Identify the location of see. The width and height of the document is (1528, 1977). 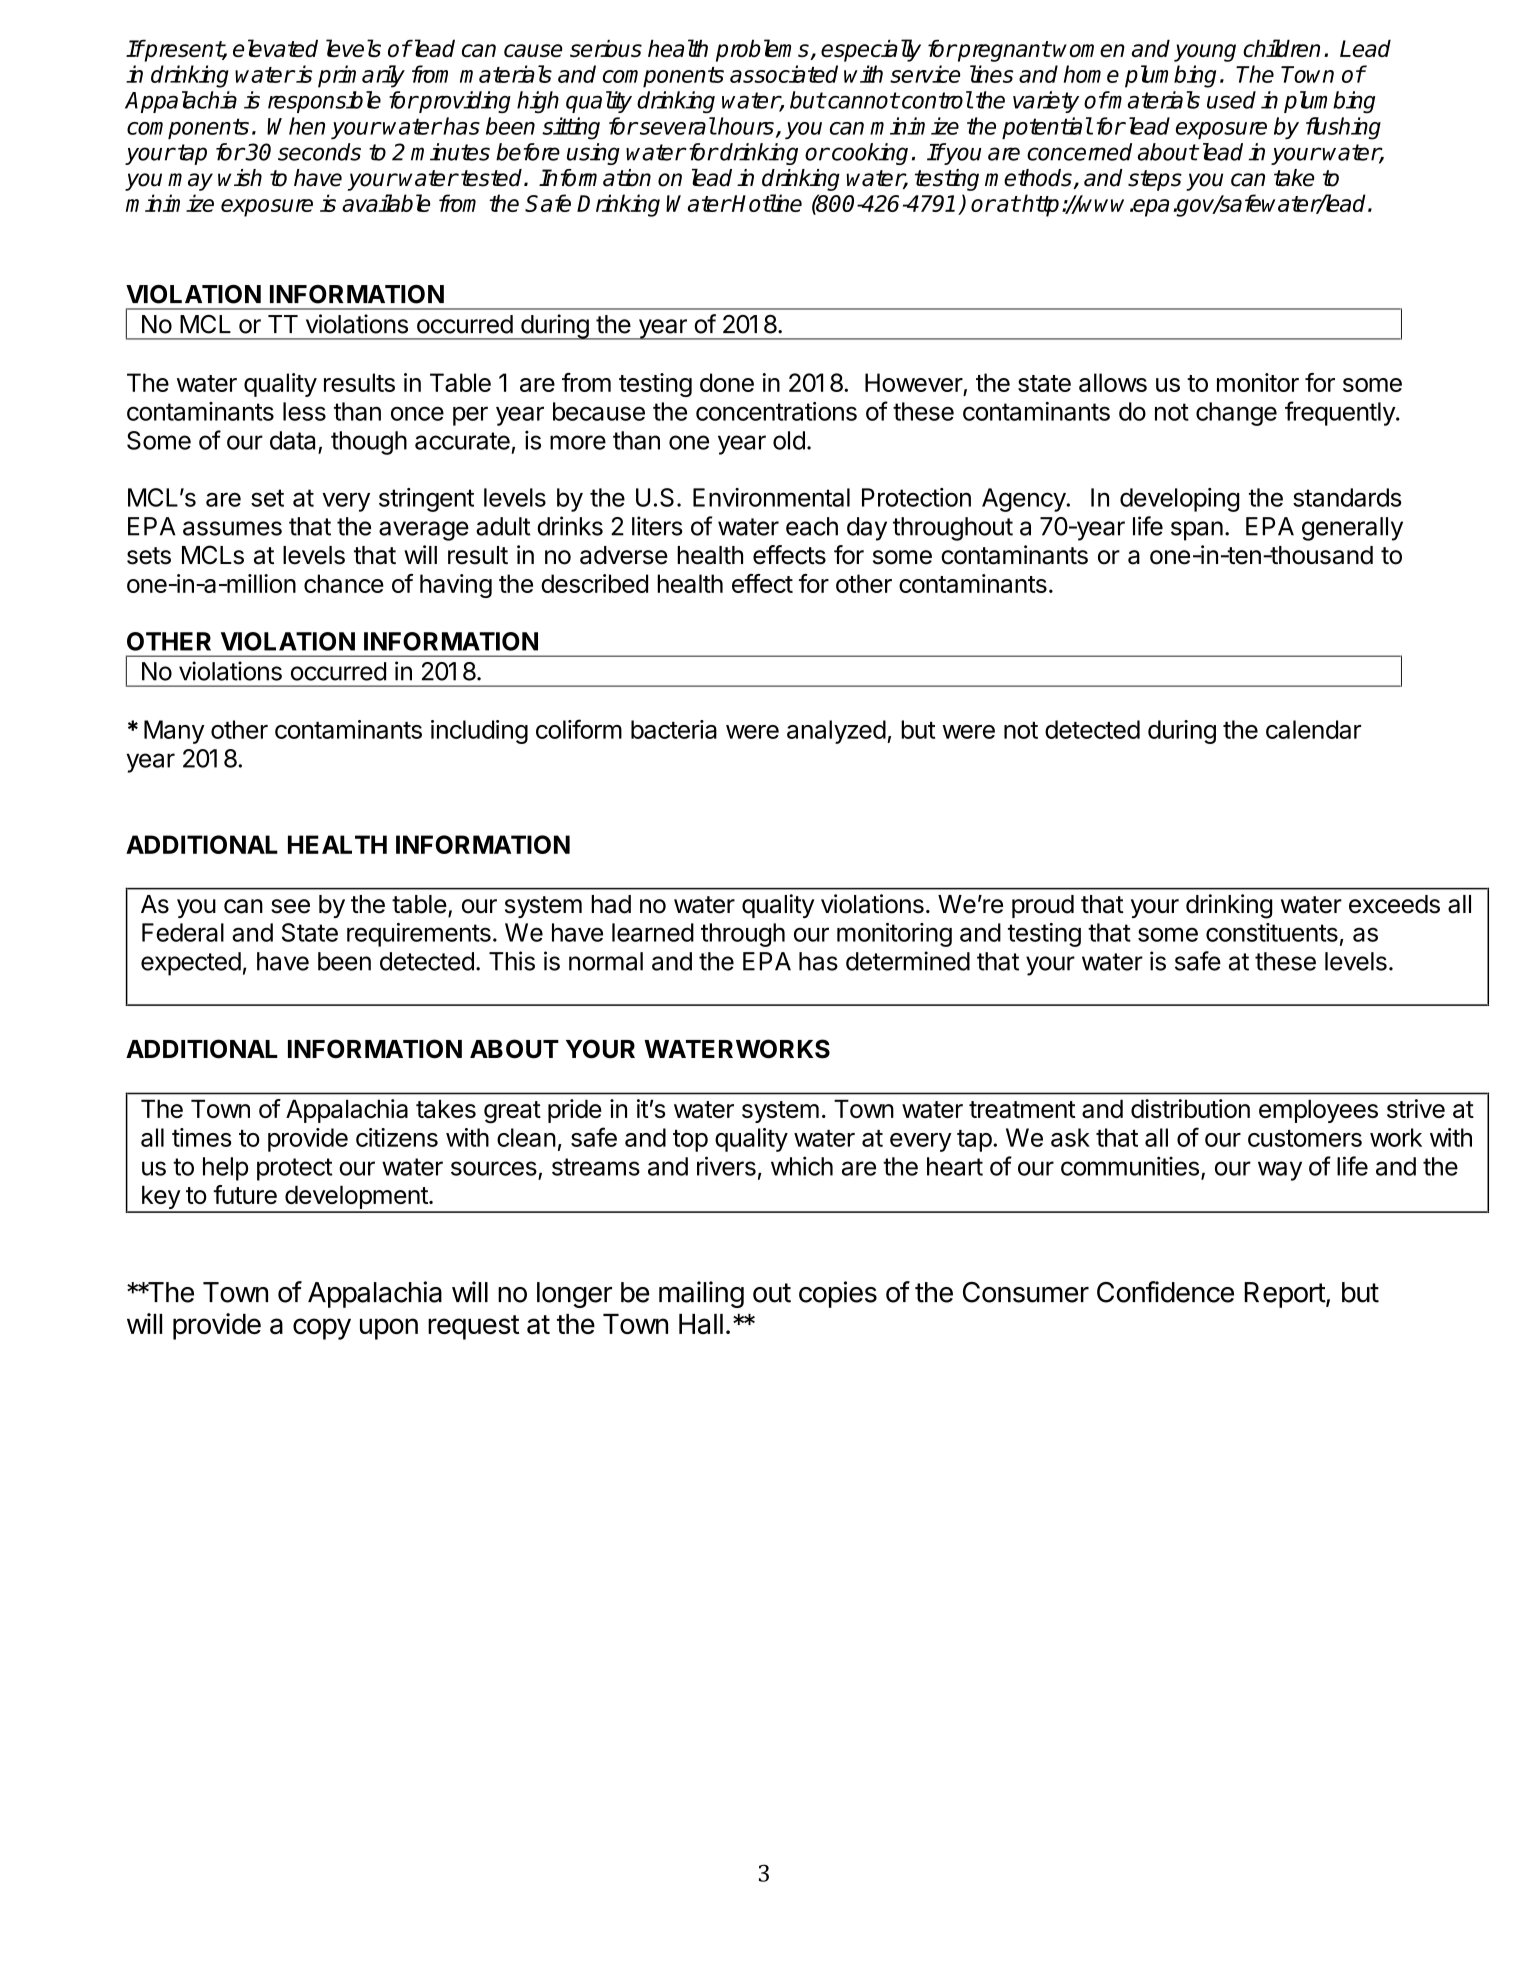
(290, 906).
